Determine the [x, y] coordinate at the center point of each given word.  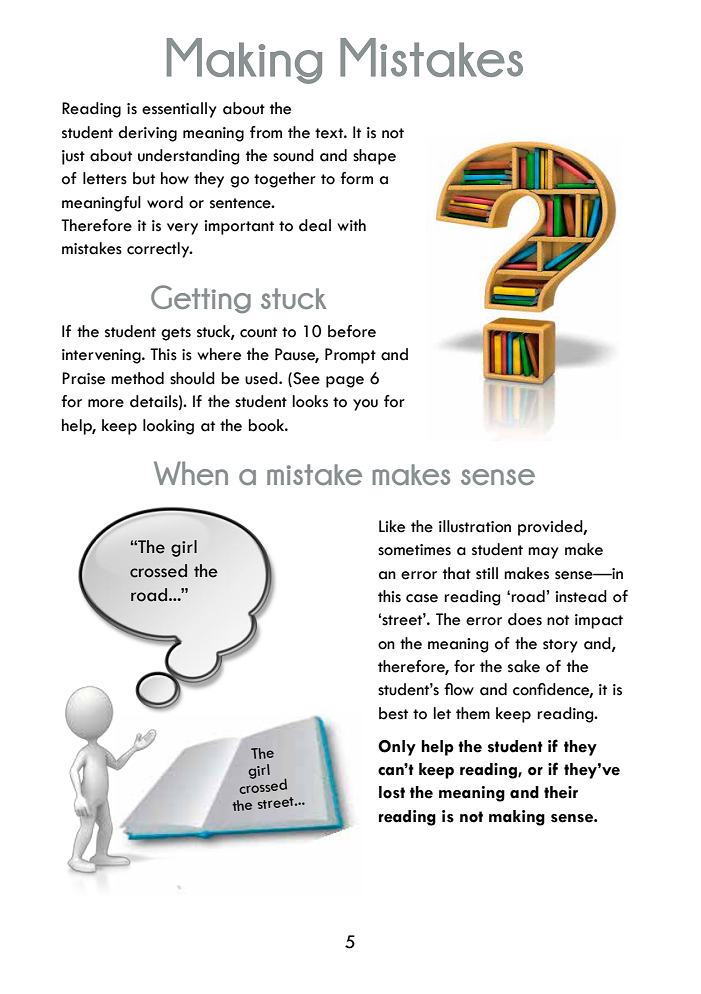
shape [374, 157]
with [351, 225]
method [137, 378]
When [191, 473]
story [560, 646]
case [422, 598]
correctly [159, 250]
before [352, 331]
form [356, 178]
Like [392, 526]
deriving [147, 134]
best [393, 713]
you [365, 405]
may [543, 553]
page [345, 382]
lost [392, 792]
